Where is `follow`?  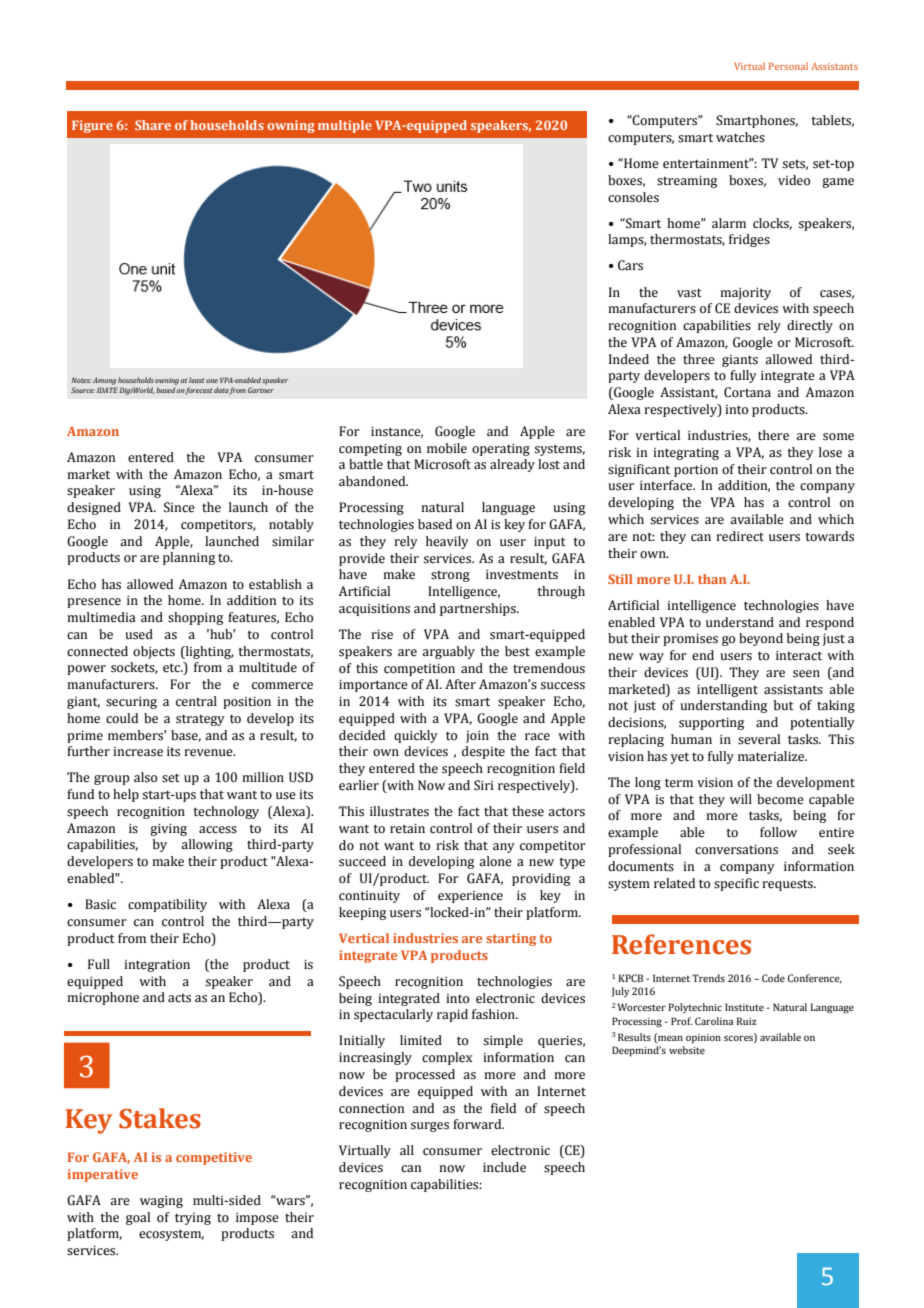
follow is located at coordinates (778, 832).
